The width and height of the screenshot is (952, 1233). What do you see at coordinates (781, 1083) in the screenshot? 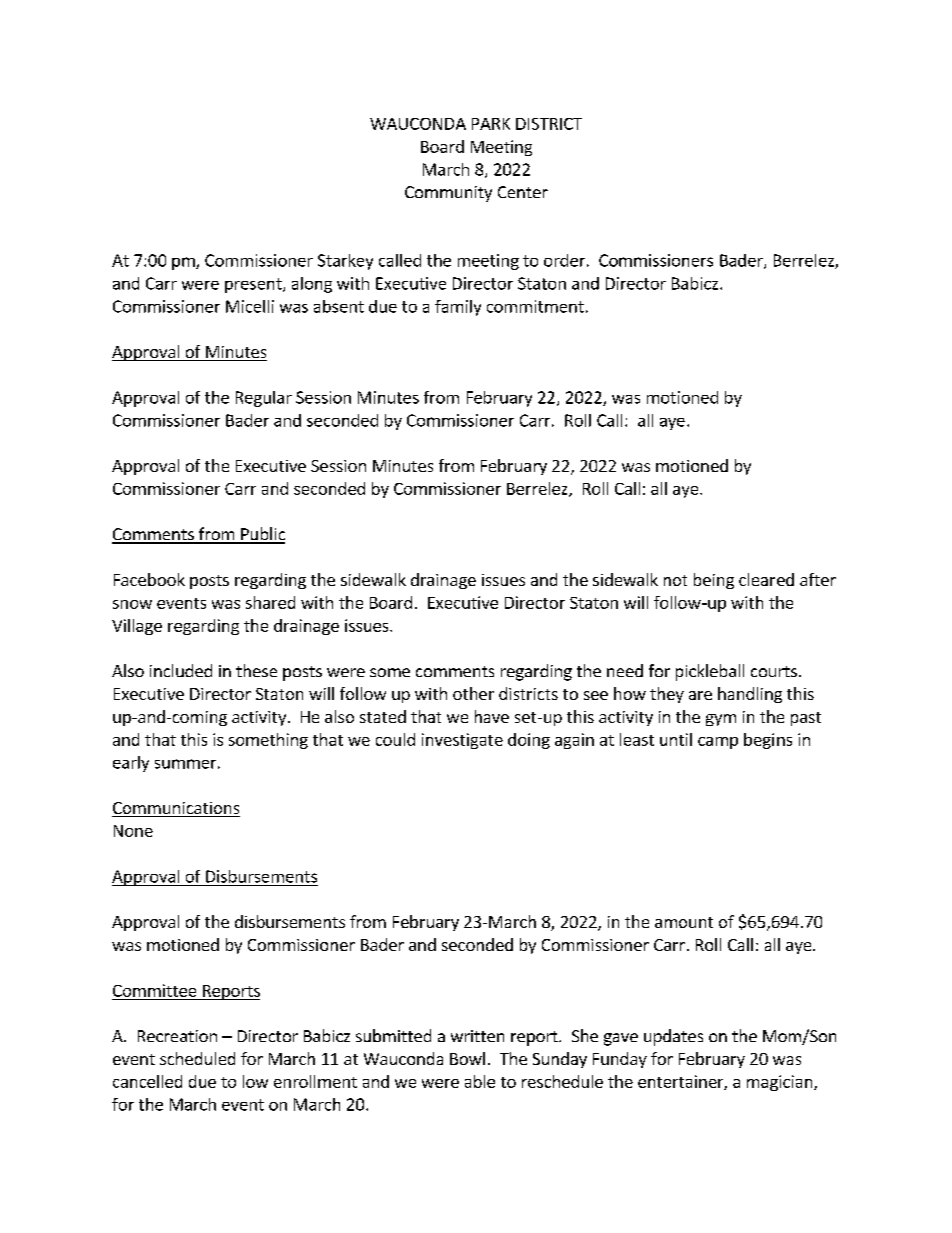
I see `magician` at bounding box center [781, 1083].
